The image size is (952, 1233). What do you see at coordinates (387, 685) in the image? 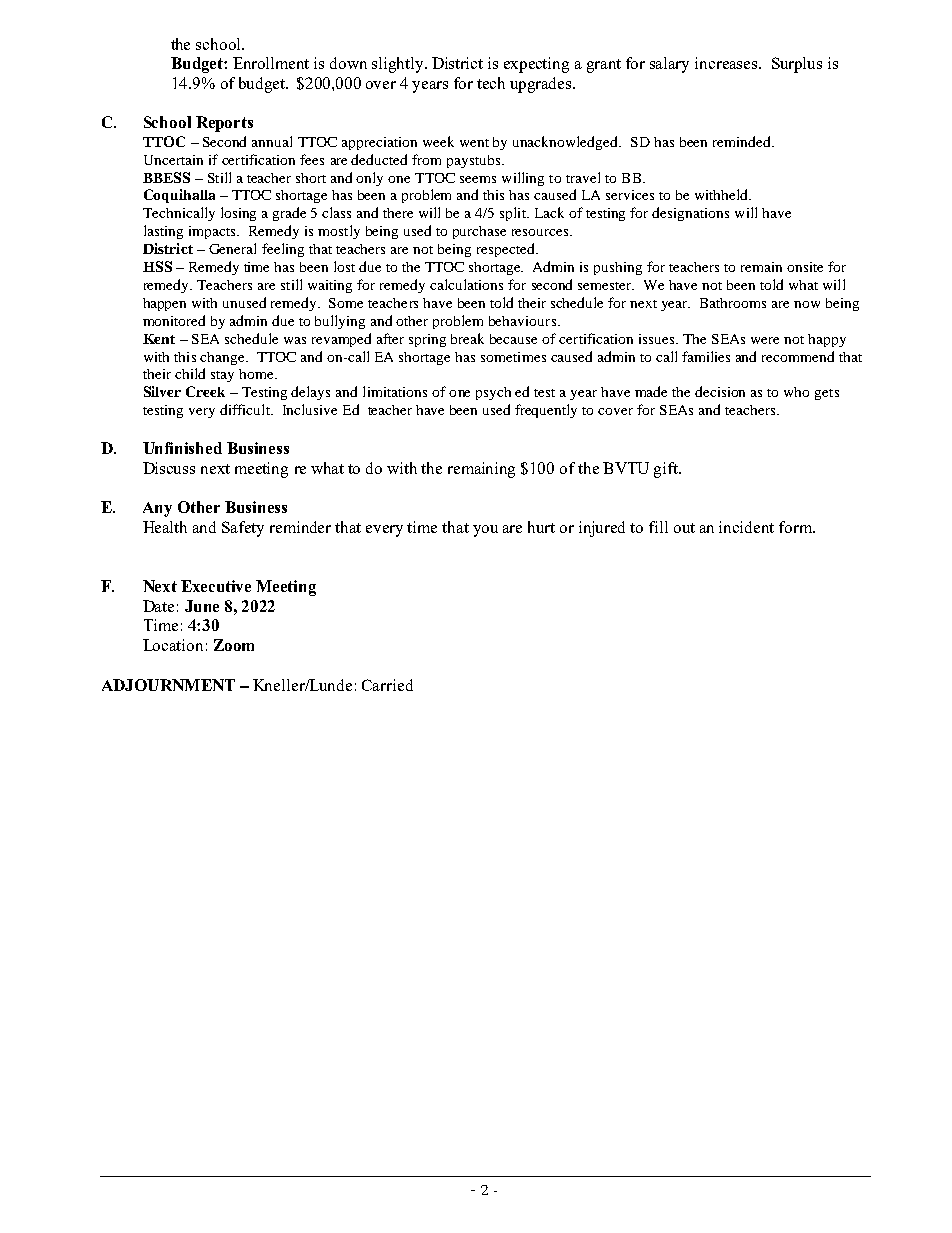
I see `Carried` at bounding box center [387, 685].
